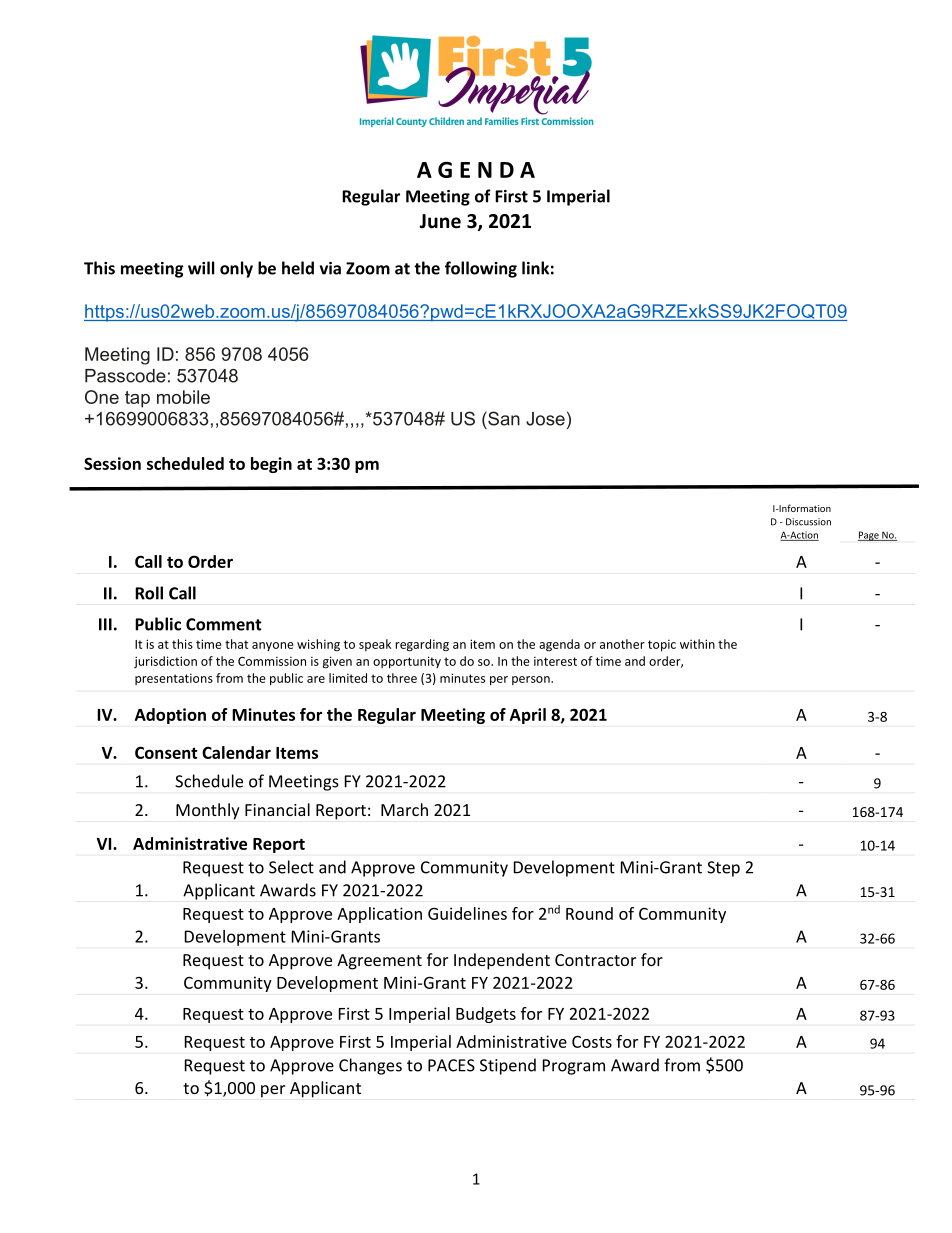  What do you see at coordinates (183, 397) in the screenshot?
I see `mobile` at bounding box center [183, 397].
